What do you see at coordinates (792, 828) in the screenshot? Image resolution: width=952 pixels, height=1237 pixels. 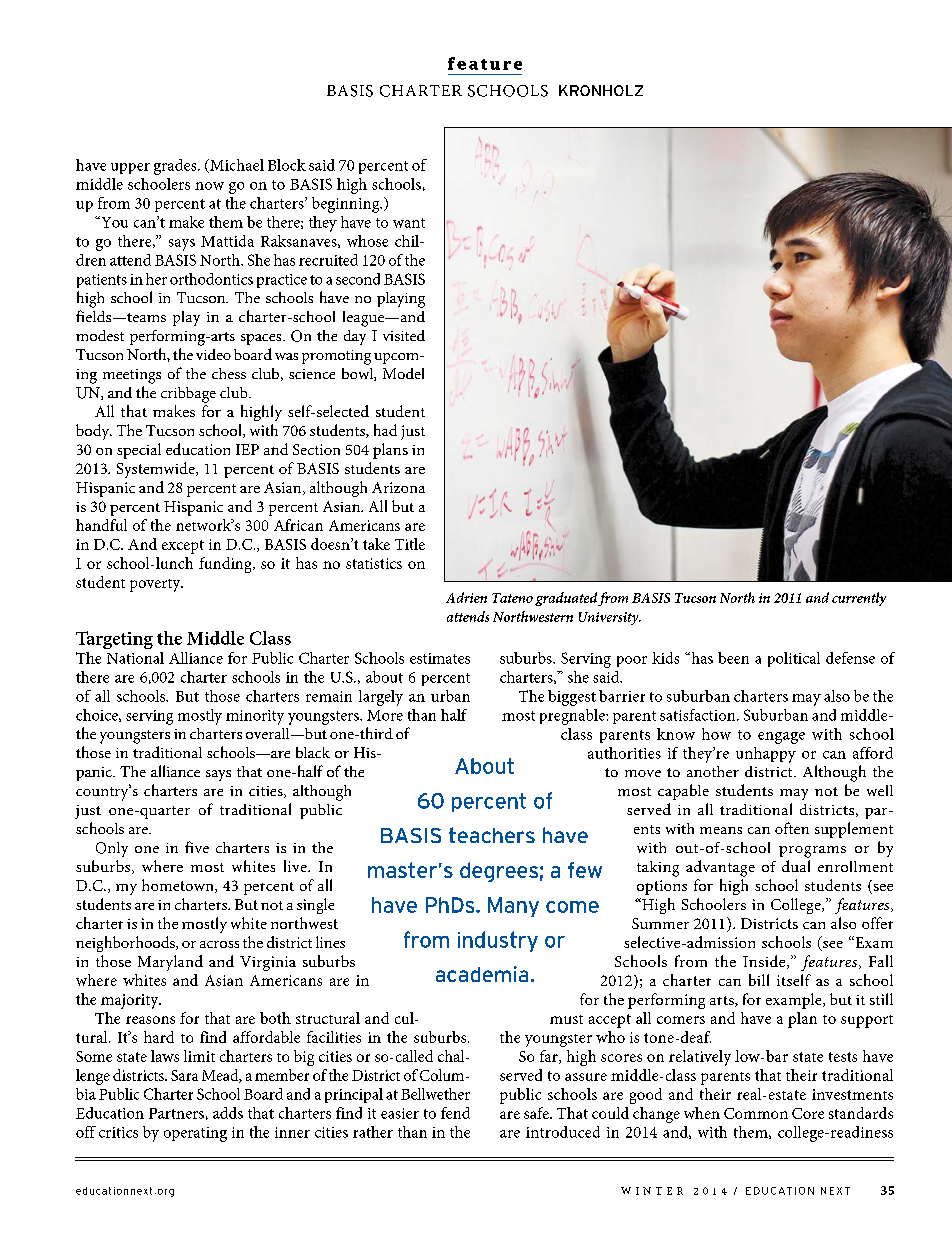 I see `often` at bounding box center [792, 828].
